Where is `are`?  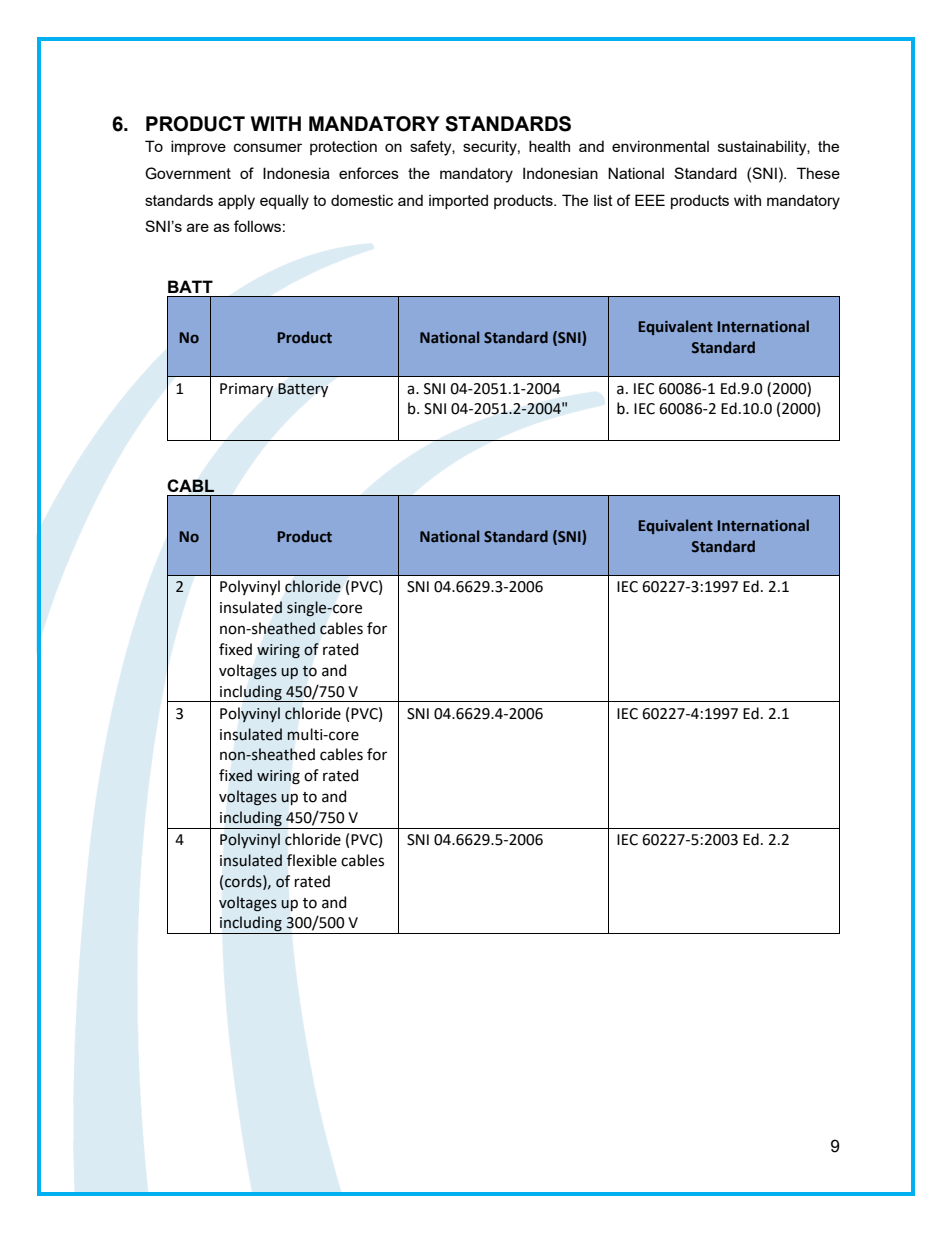 are is located at coordinates (198, 227).
